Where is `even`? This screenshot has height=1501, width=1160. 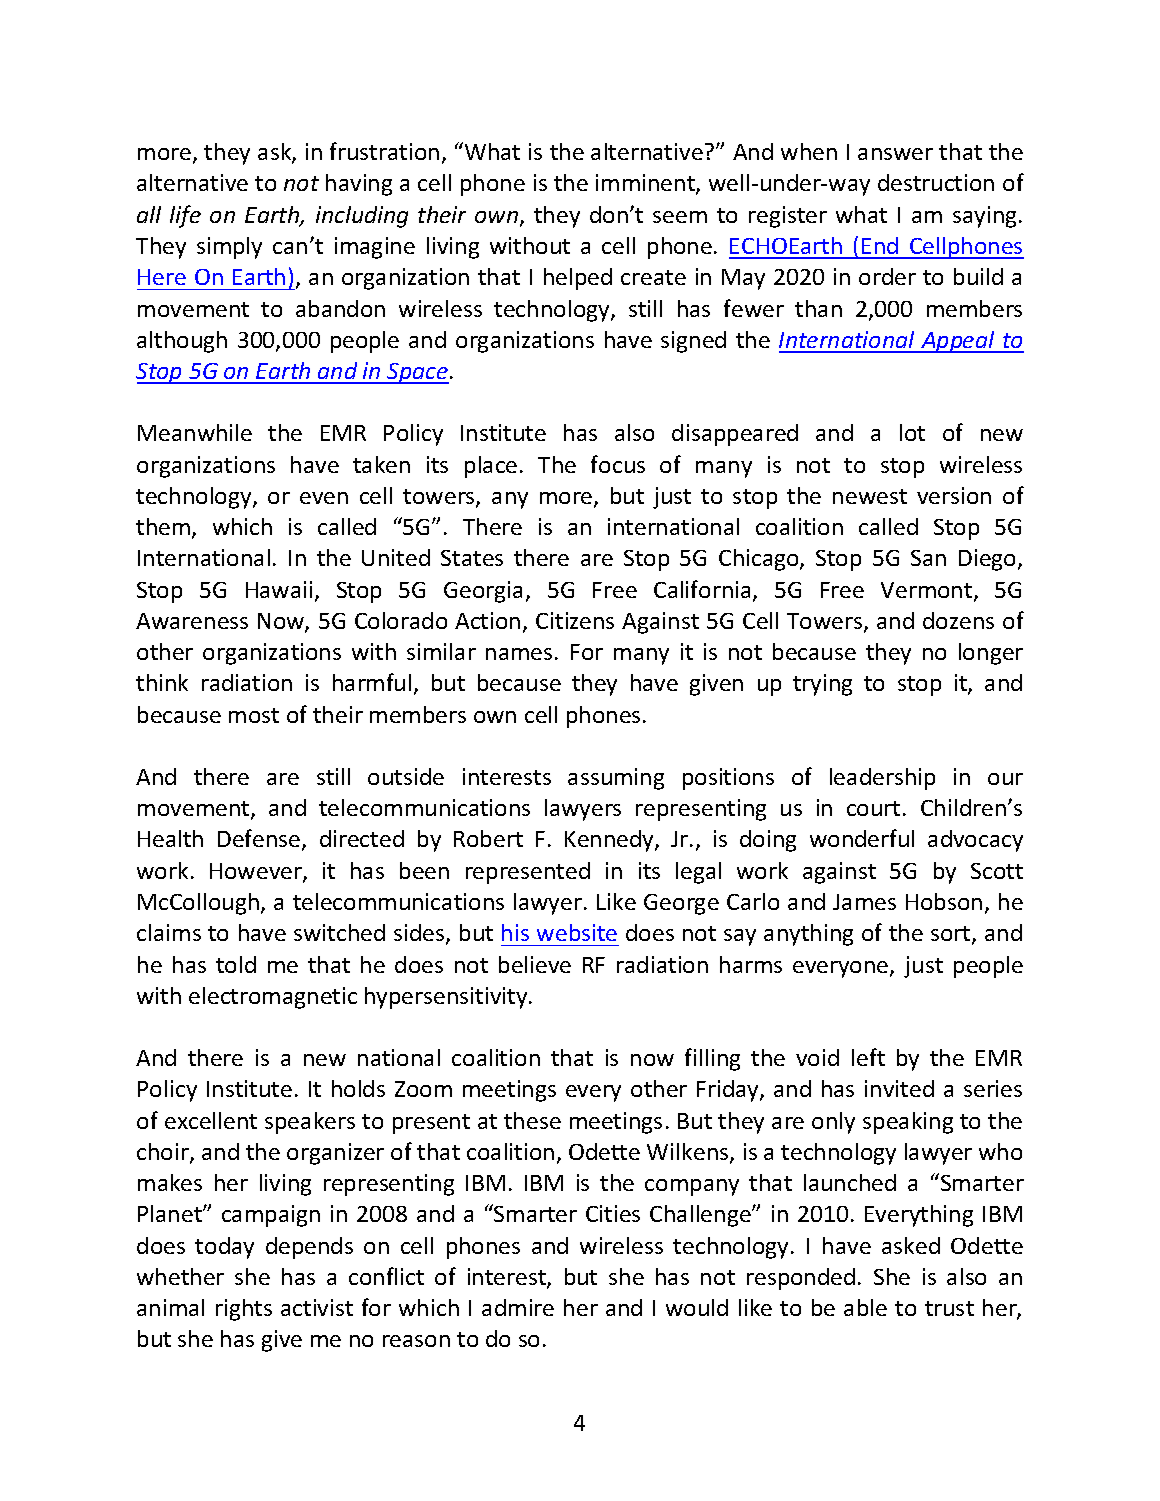
even is located at coordinates (324, 498).
